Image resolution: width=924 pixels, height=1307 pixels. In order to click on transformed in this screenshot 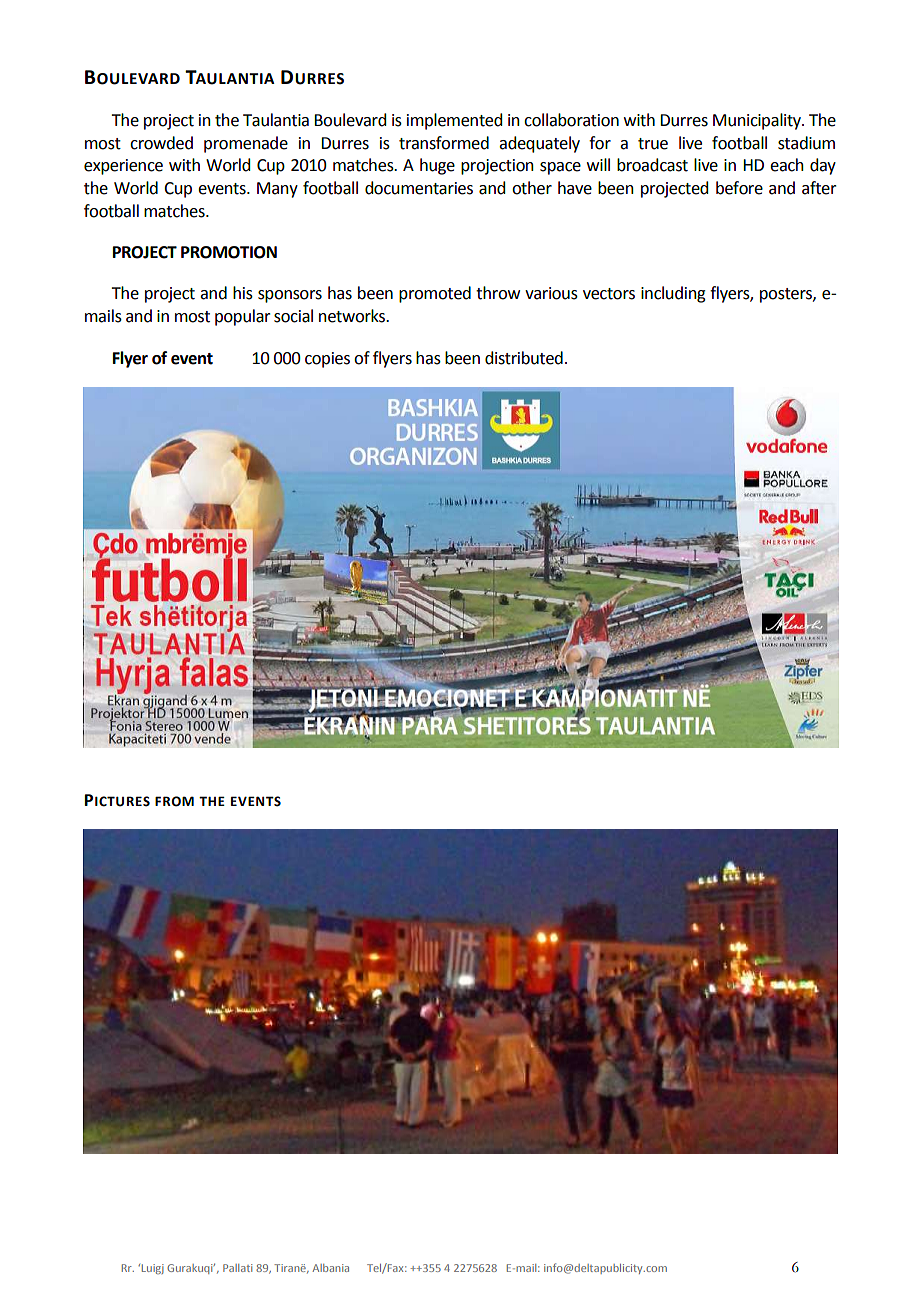, I will do `click(444, 143)`.
